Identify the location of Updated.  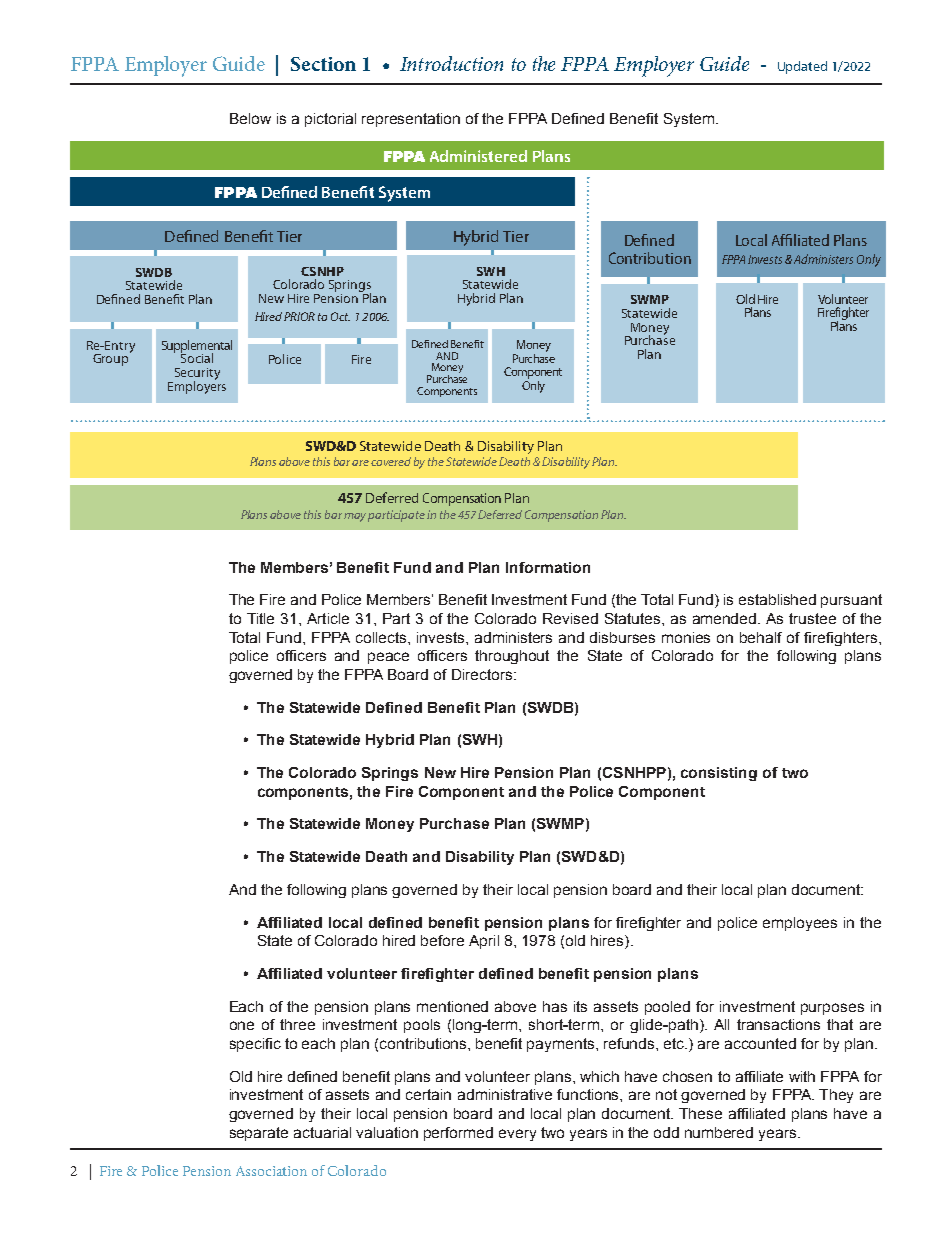
(802, 67).
